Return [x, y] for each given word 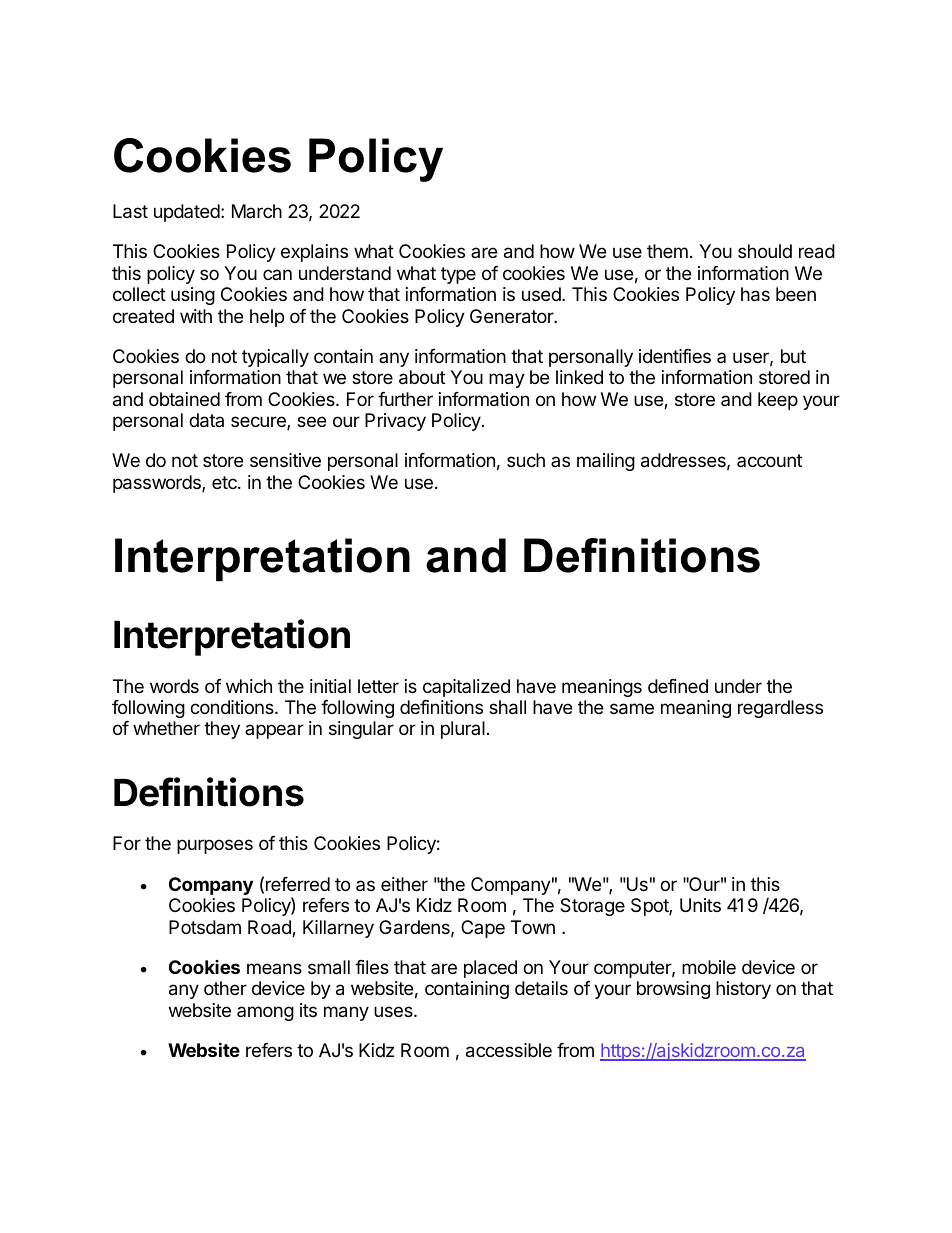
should [765, 251]
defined [678, 686]
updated [187, 213]
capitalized [466, 688]
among [265, 1013]
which [249, 686]
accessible [509, 1050]
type [458, 275]
